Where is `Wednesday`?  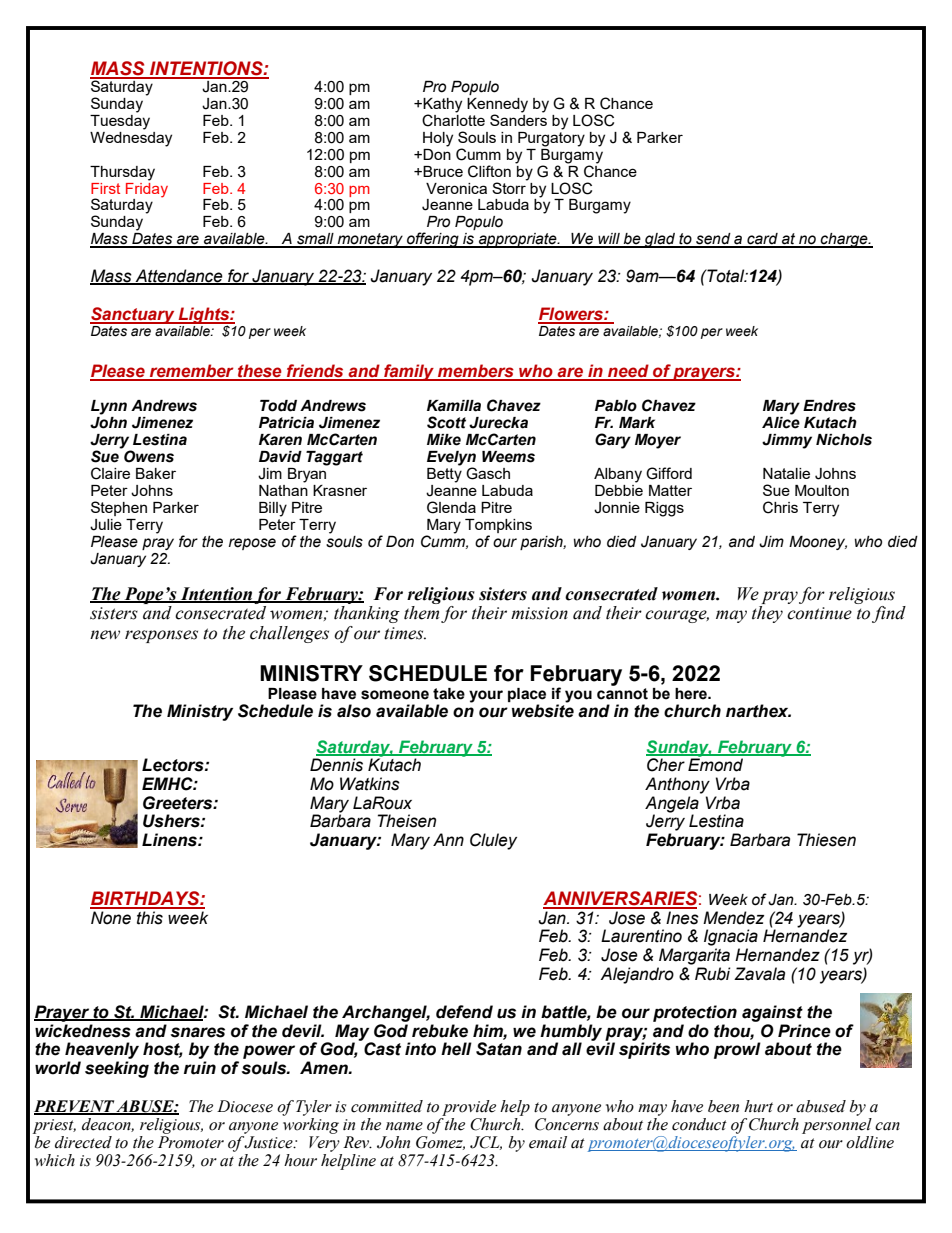
Wednesday is located at coordinates (131, 138).
